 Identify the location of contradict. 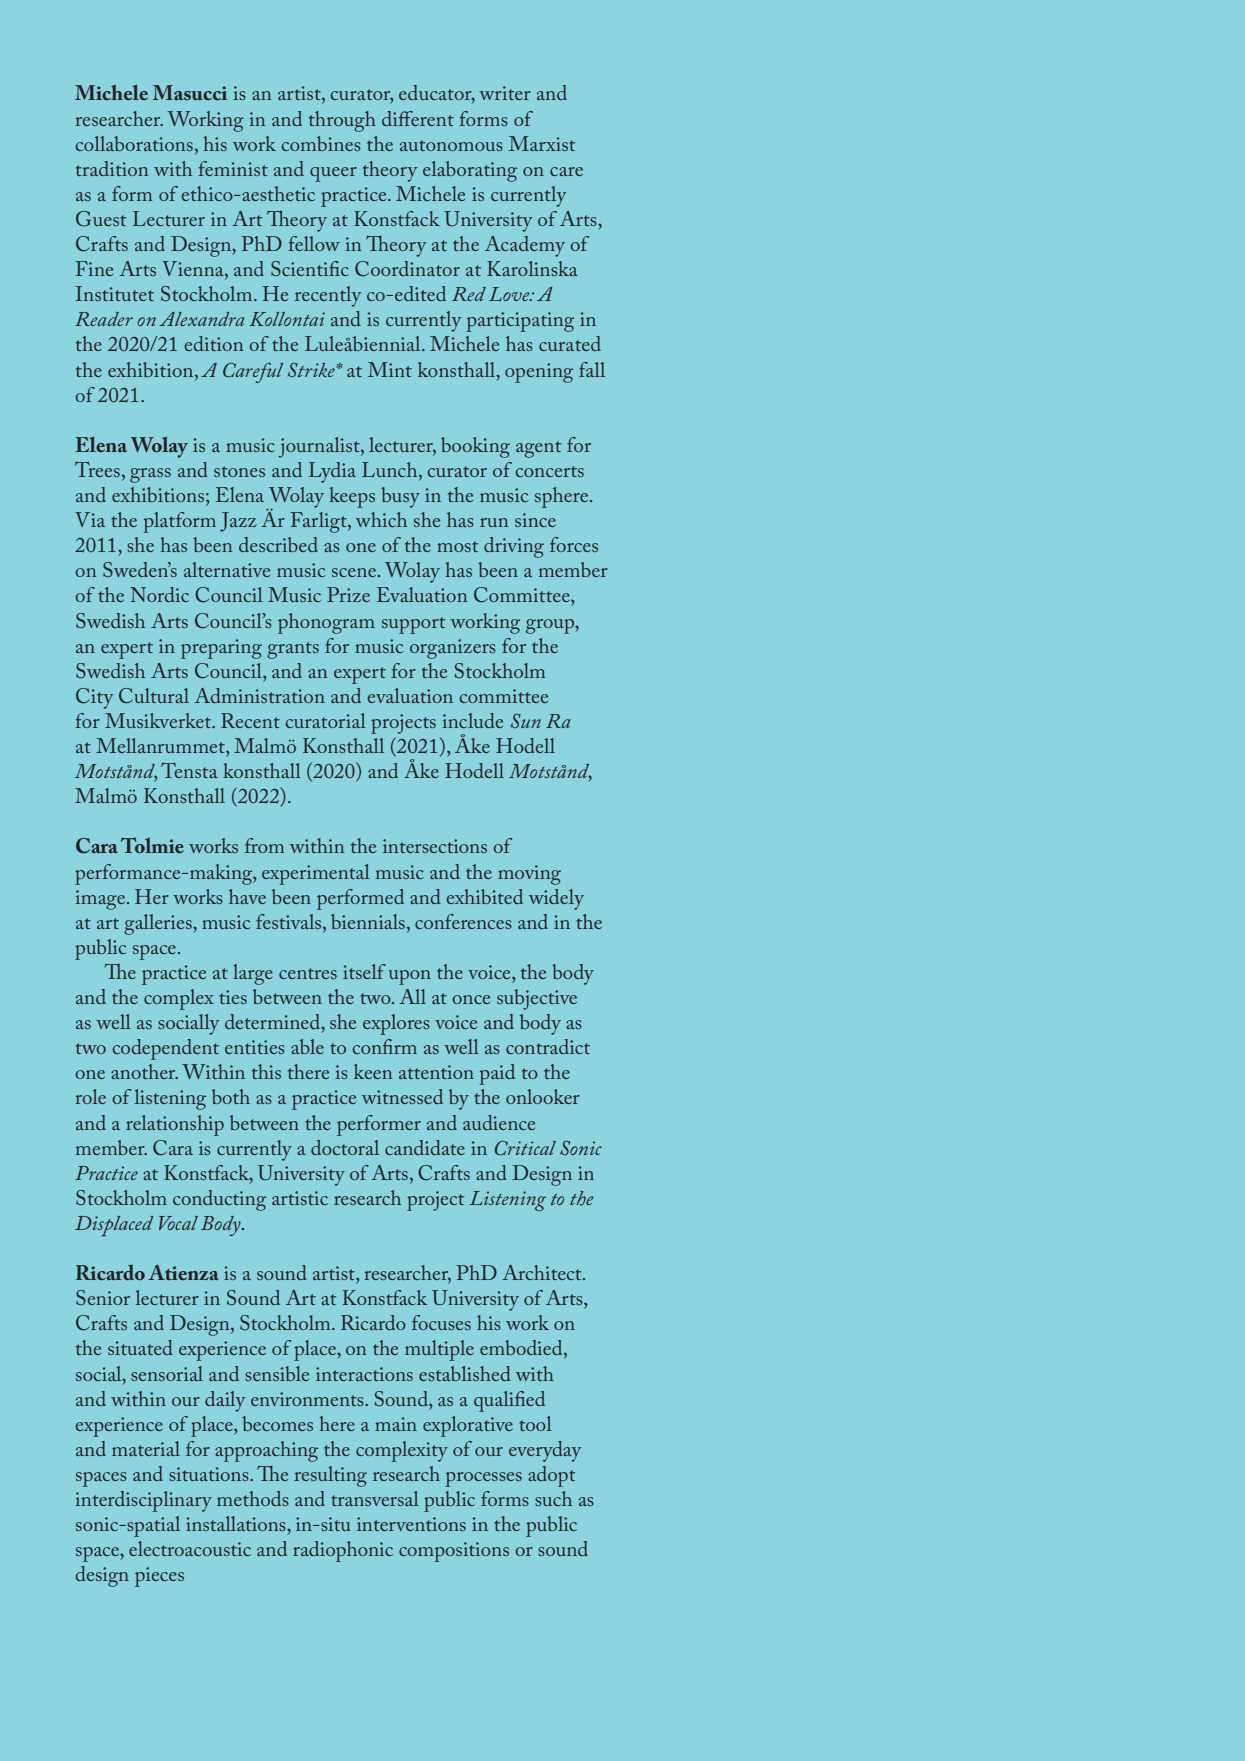
(548, 1046).
